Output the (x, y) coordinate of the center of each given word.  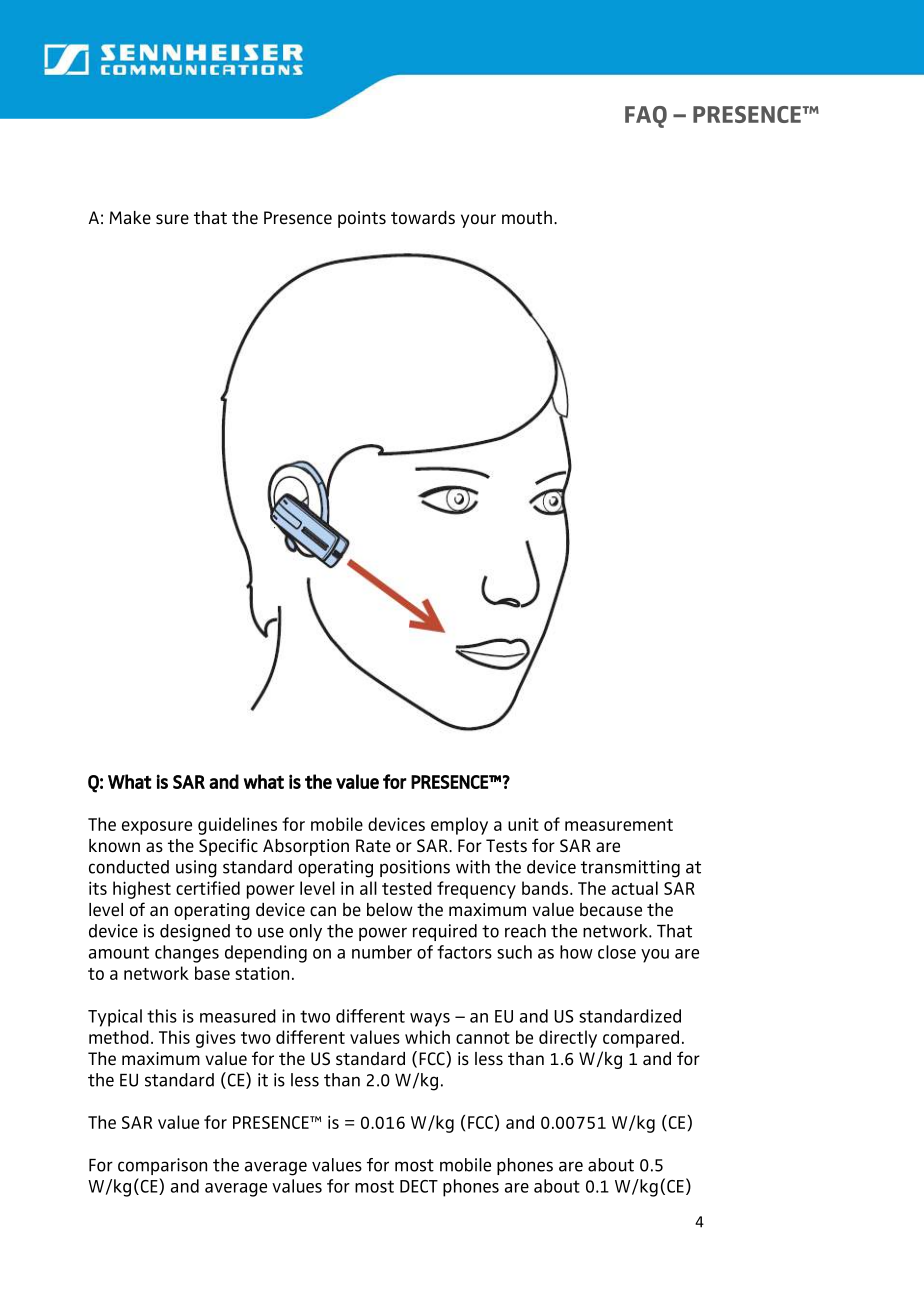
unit (523, 824)
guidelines (237, 826)
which (427, 1037)
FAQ (646, 117)
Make (130, 217)
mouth (527, 217)
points (362, 219)
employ (459, 826)
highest (142, 890)
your (478, 221)
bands (546, 888)
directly (568, 1039)
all (368, 888)
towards (423, 217)
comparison (162, 1166)
